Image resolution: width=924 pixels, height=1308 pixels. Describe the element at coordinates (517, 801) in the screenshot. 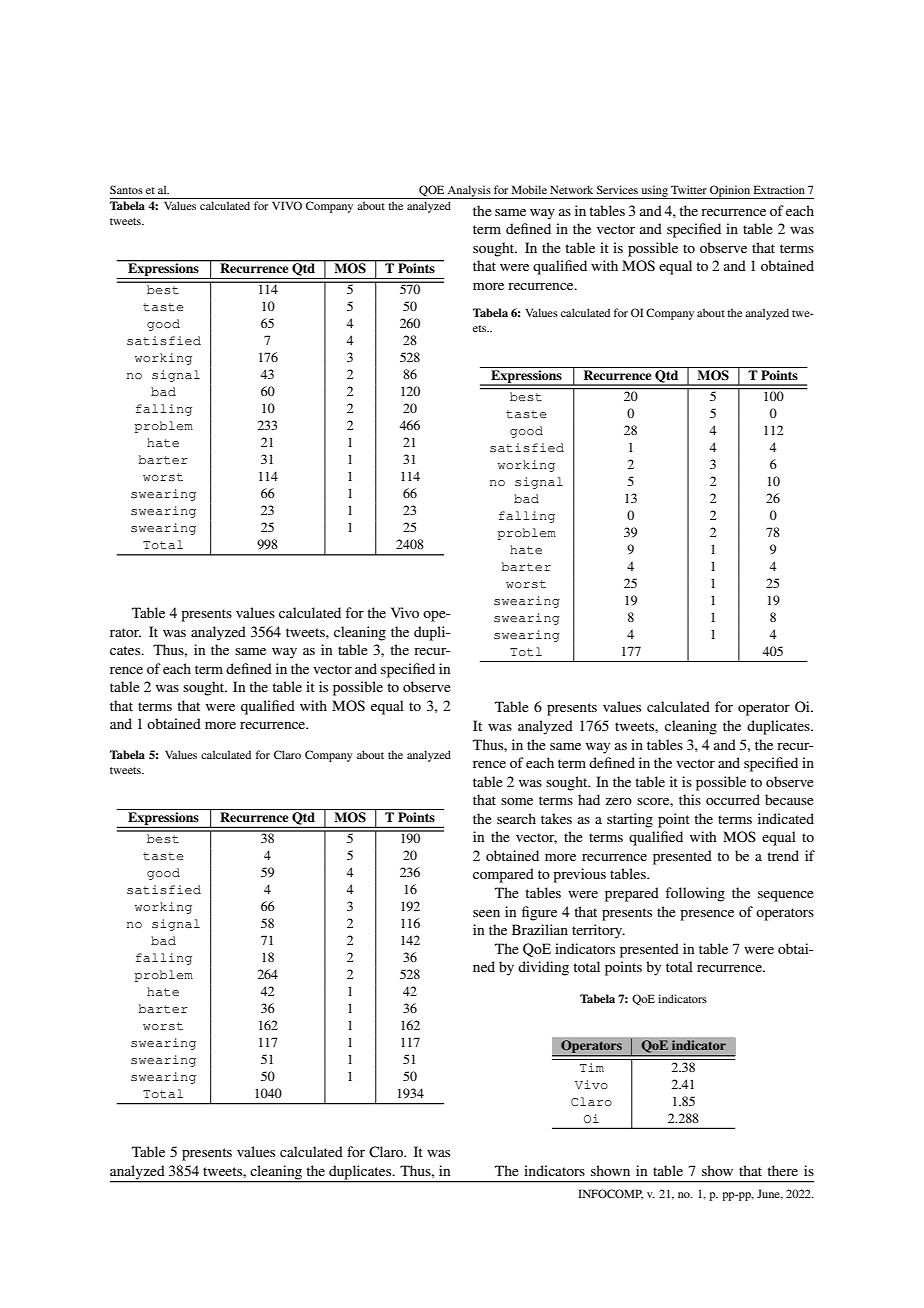

I see `some` at that location.
